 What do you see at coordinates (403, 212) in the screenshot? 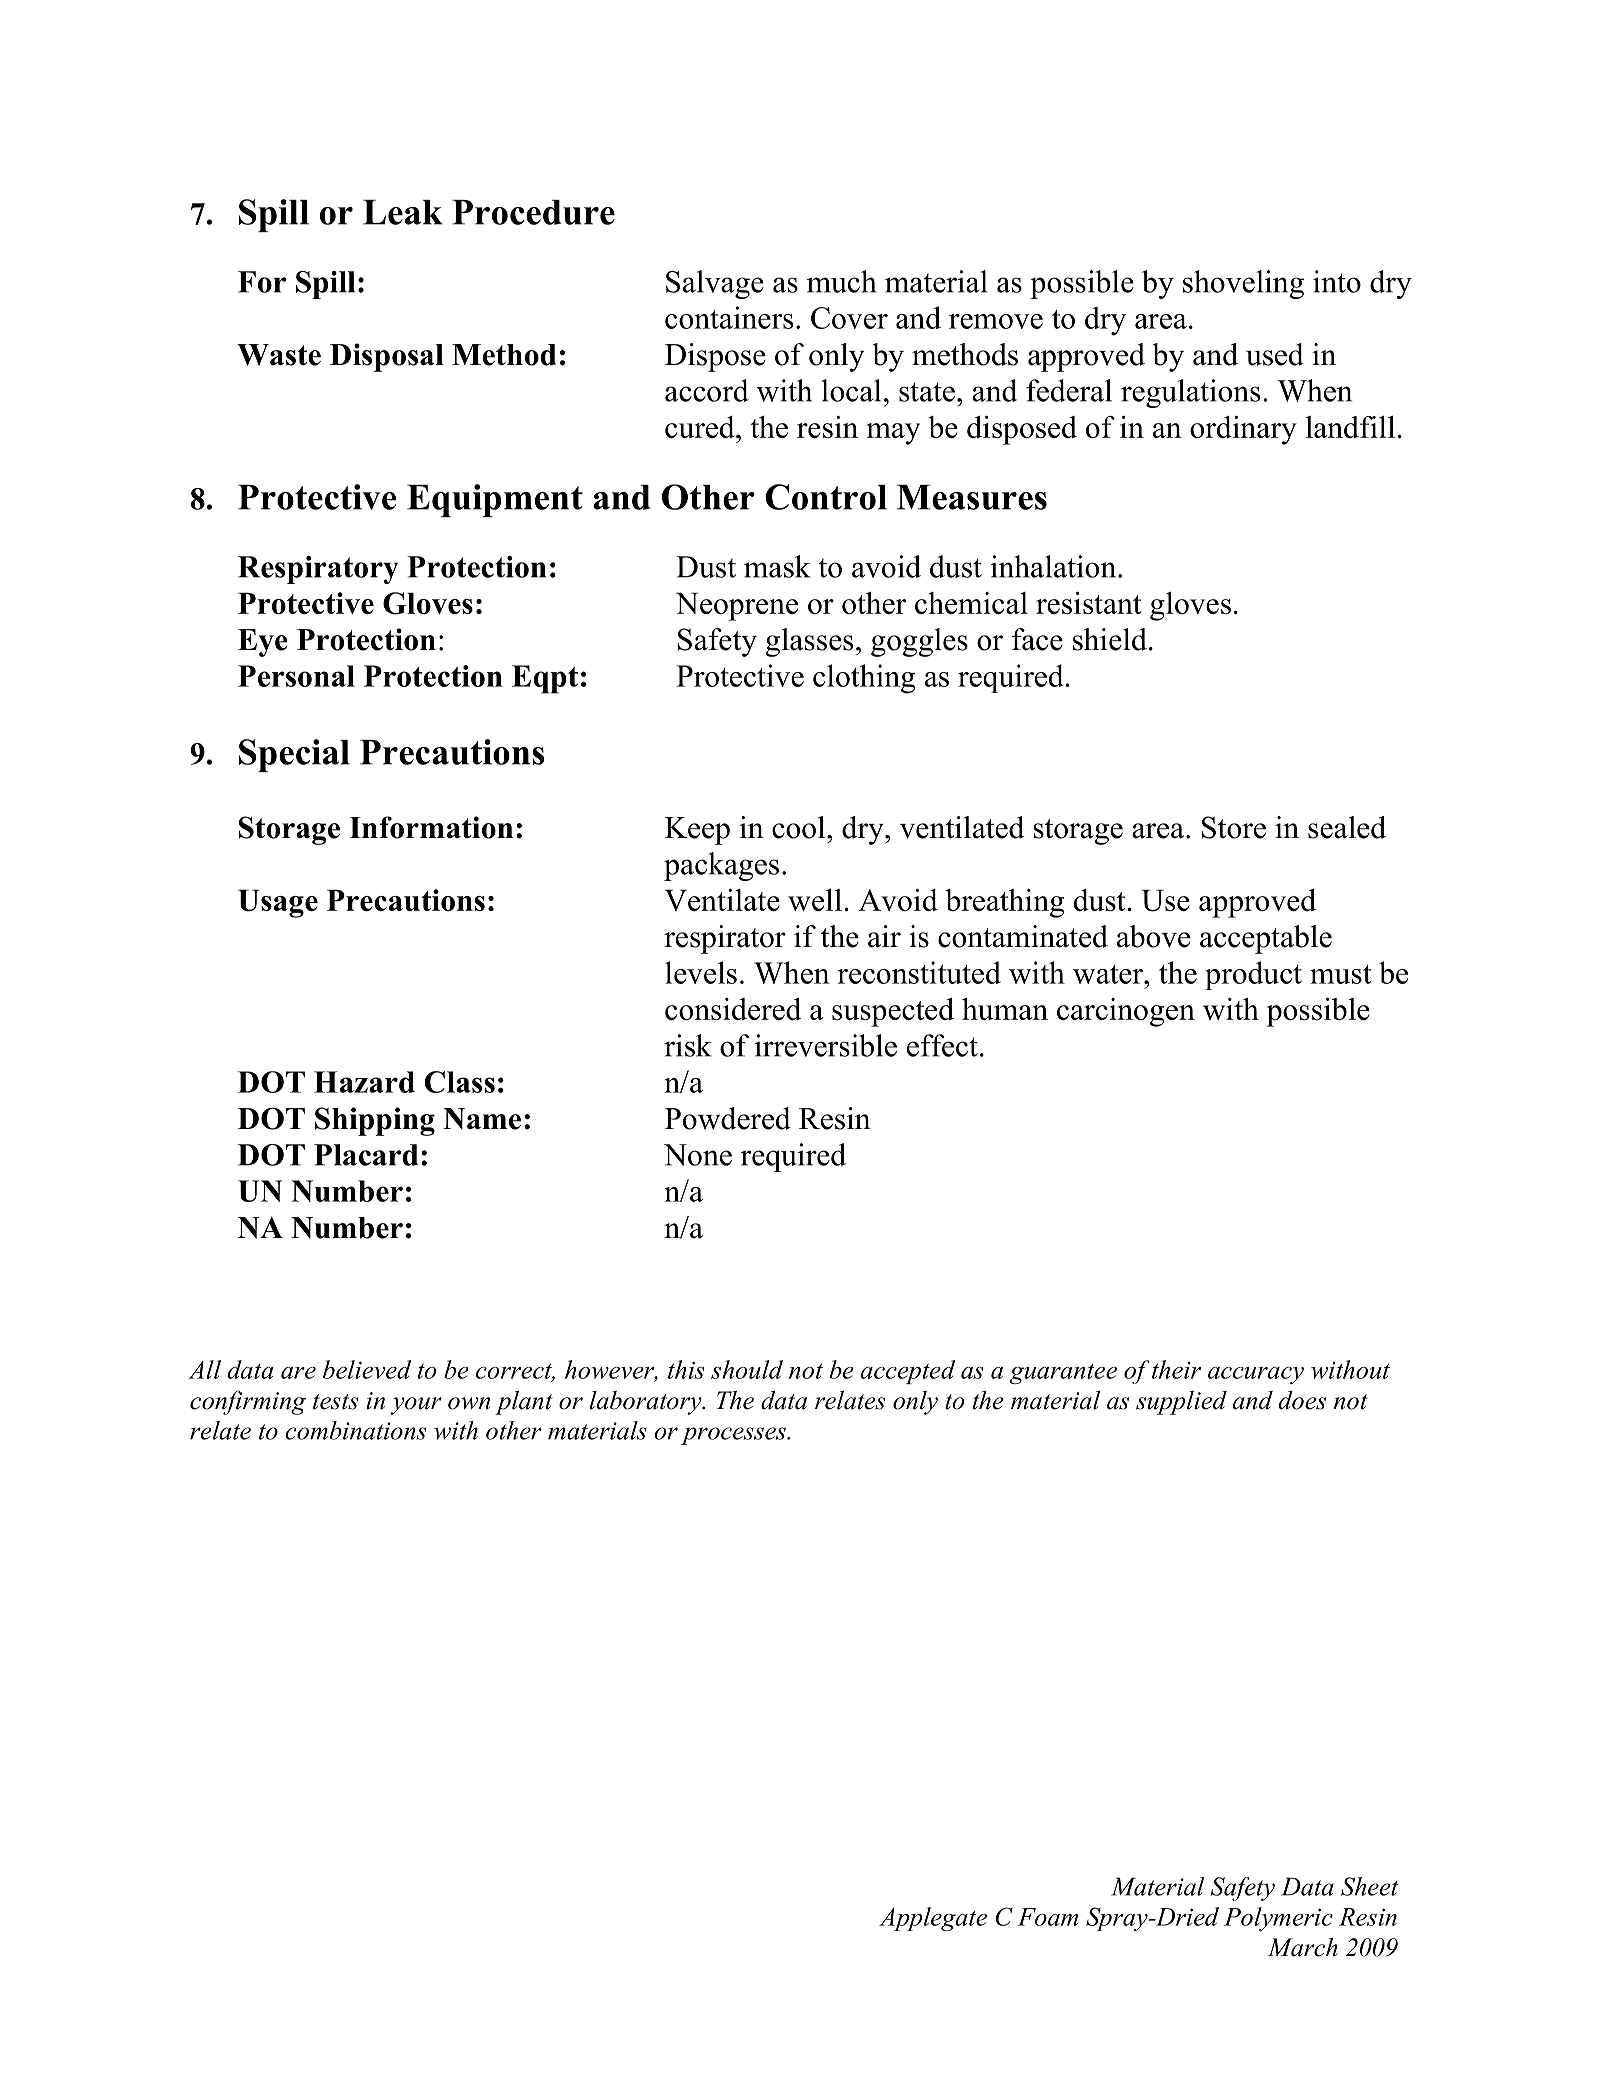
I see `Leak` at bounding box center [403, 212].
